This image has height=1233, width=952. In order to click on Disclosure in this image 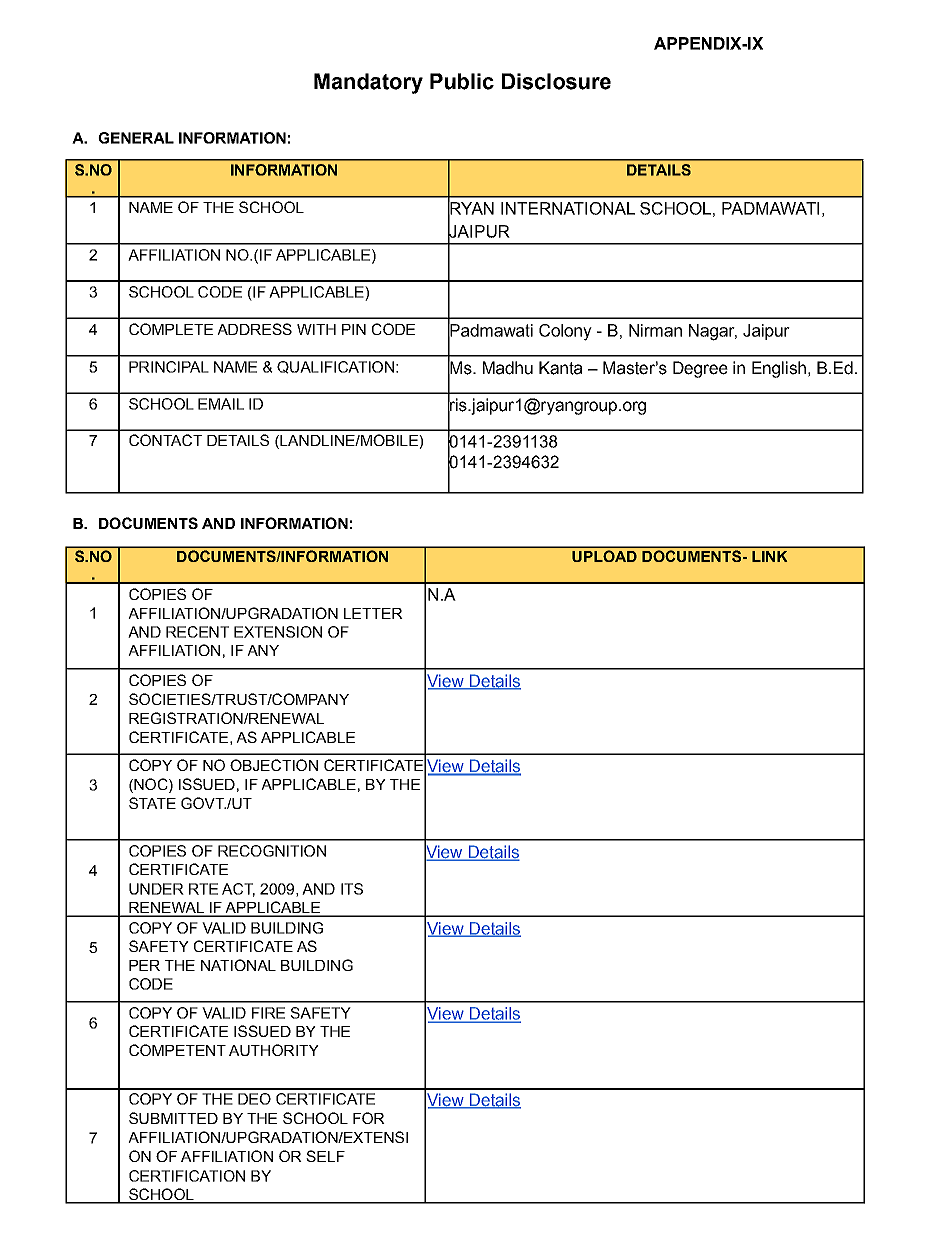, I will do `click(556, 81)`.
